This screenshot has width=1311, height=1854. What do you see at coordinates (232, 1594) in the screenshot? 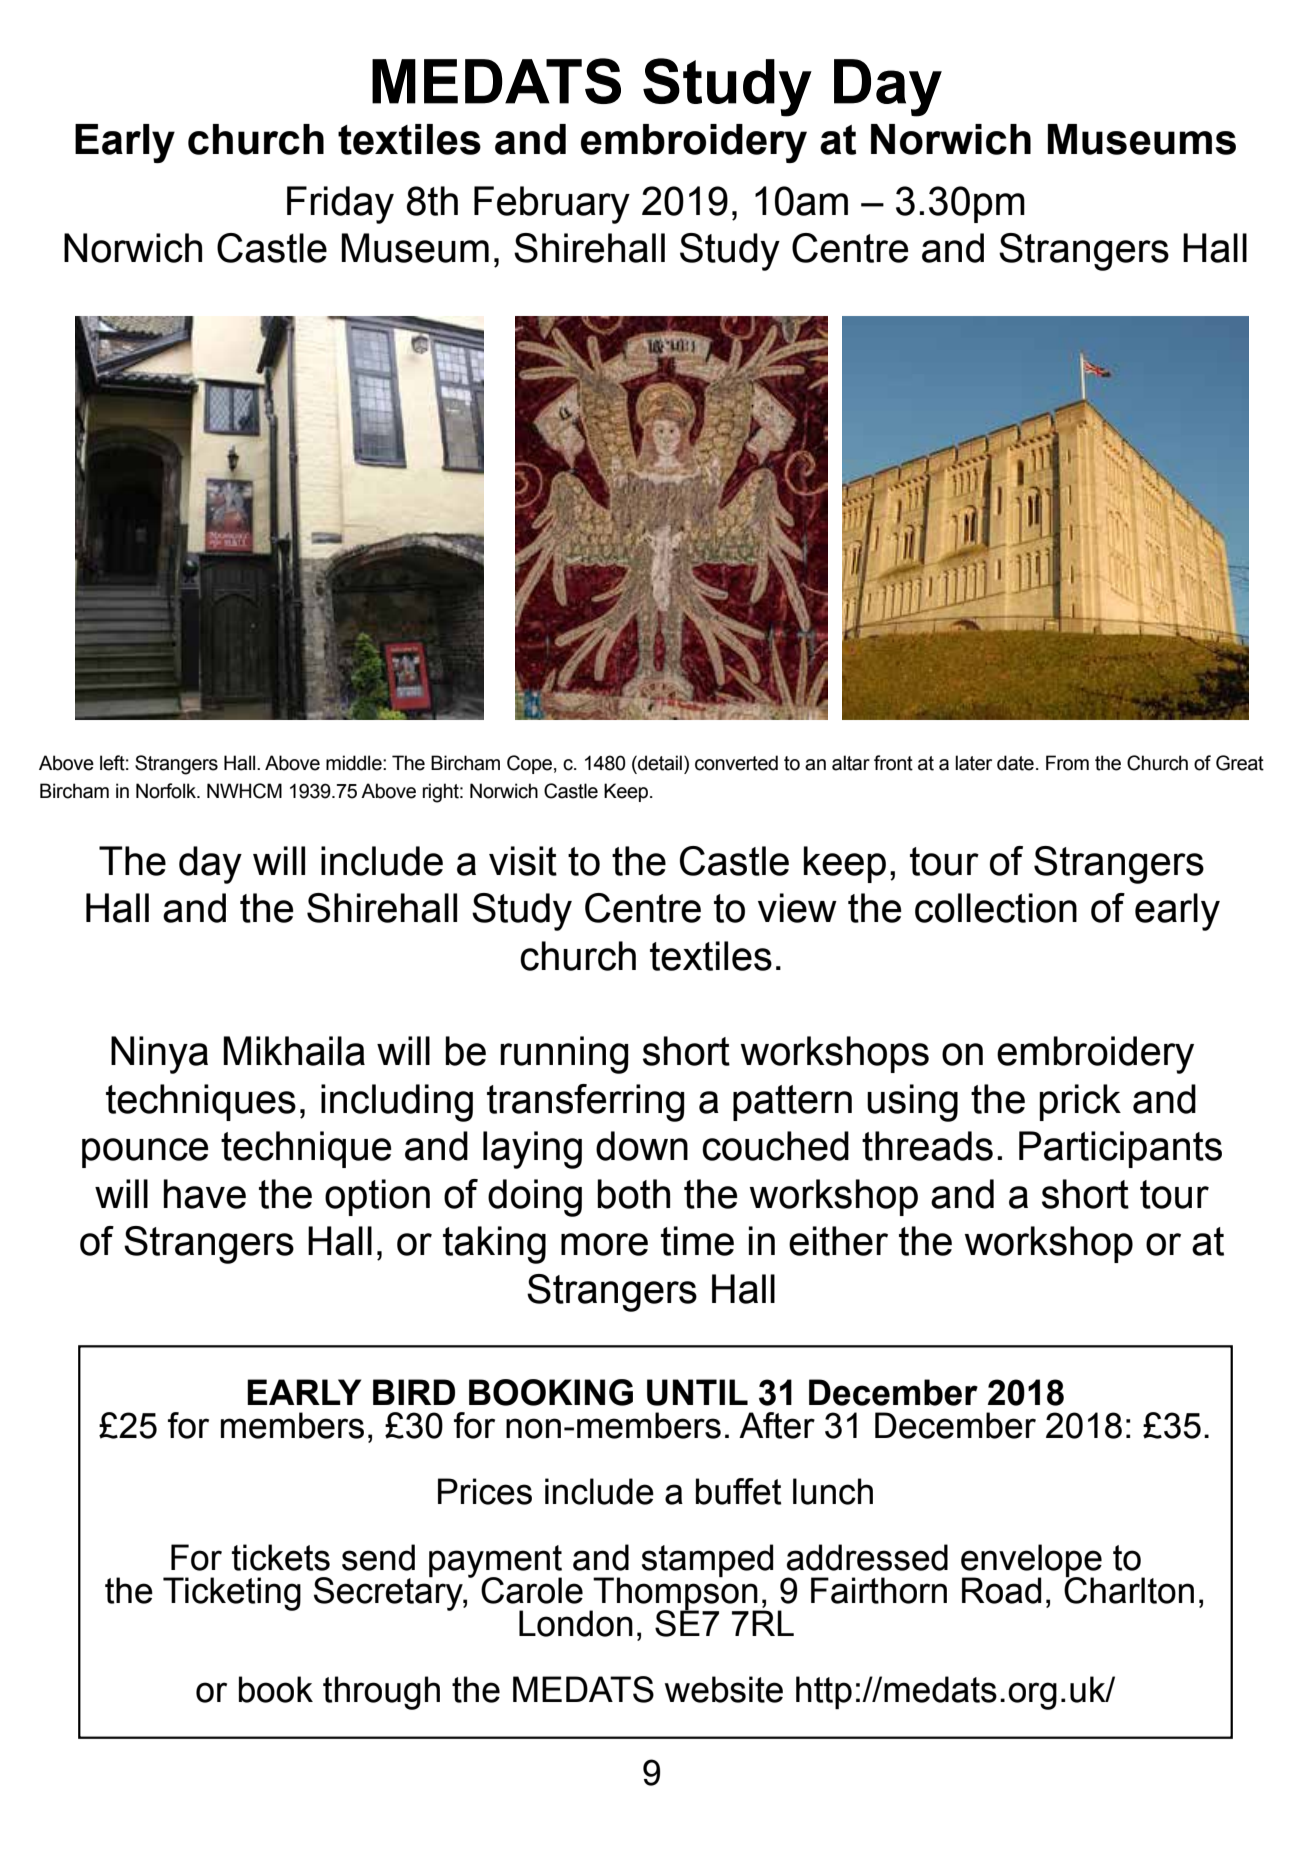
I see `Ticketing` at bounding box center [232, 1594].
